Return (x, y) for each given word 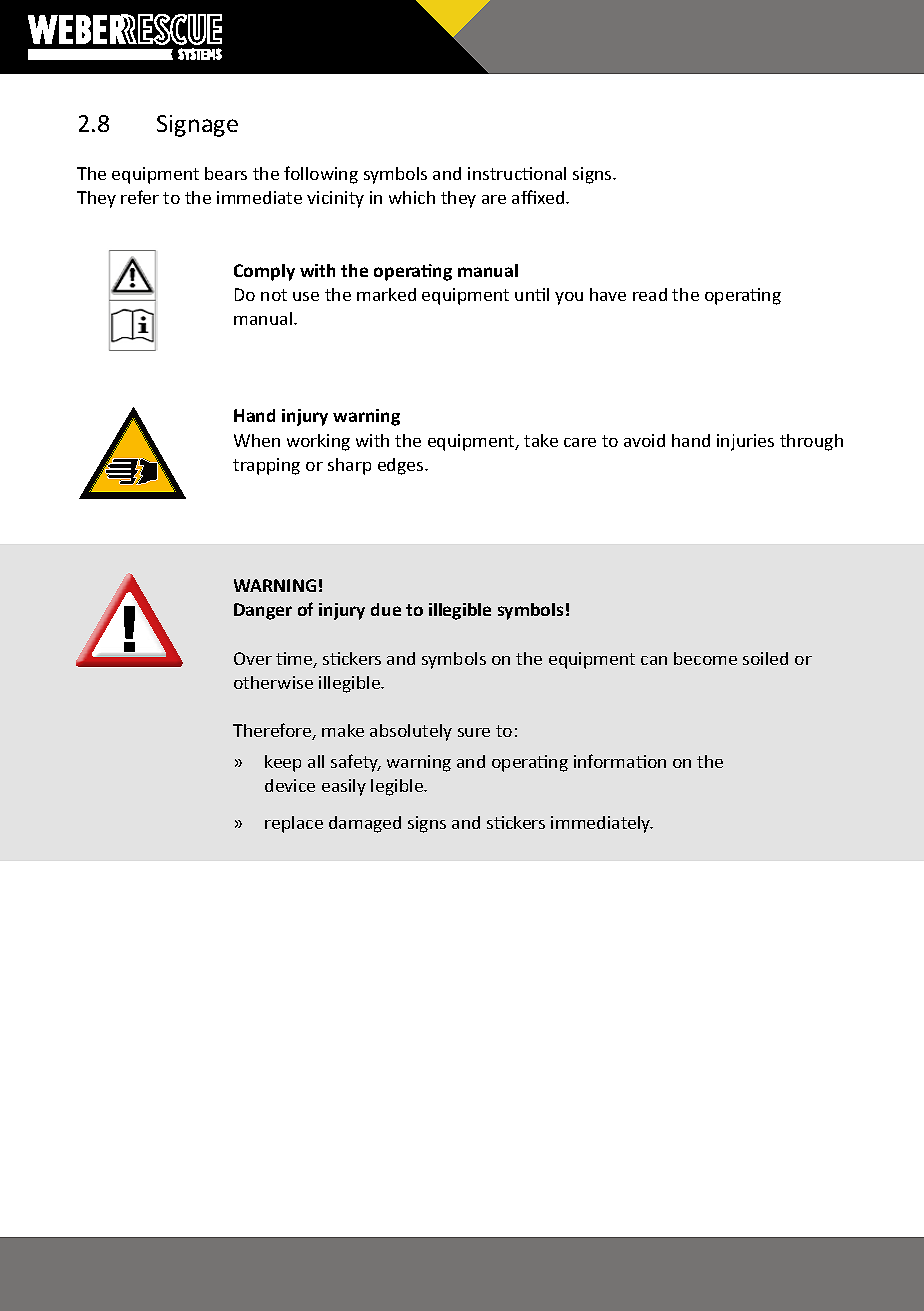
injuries (745, 442)
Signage (197, 126)
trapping (266, 466)
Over (253, 658)
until (532, 294)
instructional (517, 173)
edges (402, 466)
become (705, 658)
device (290, 785)
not (274, 295)
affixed (539, 197)
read (650, 294)
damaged (365, 824)
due (386, 609)
